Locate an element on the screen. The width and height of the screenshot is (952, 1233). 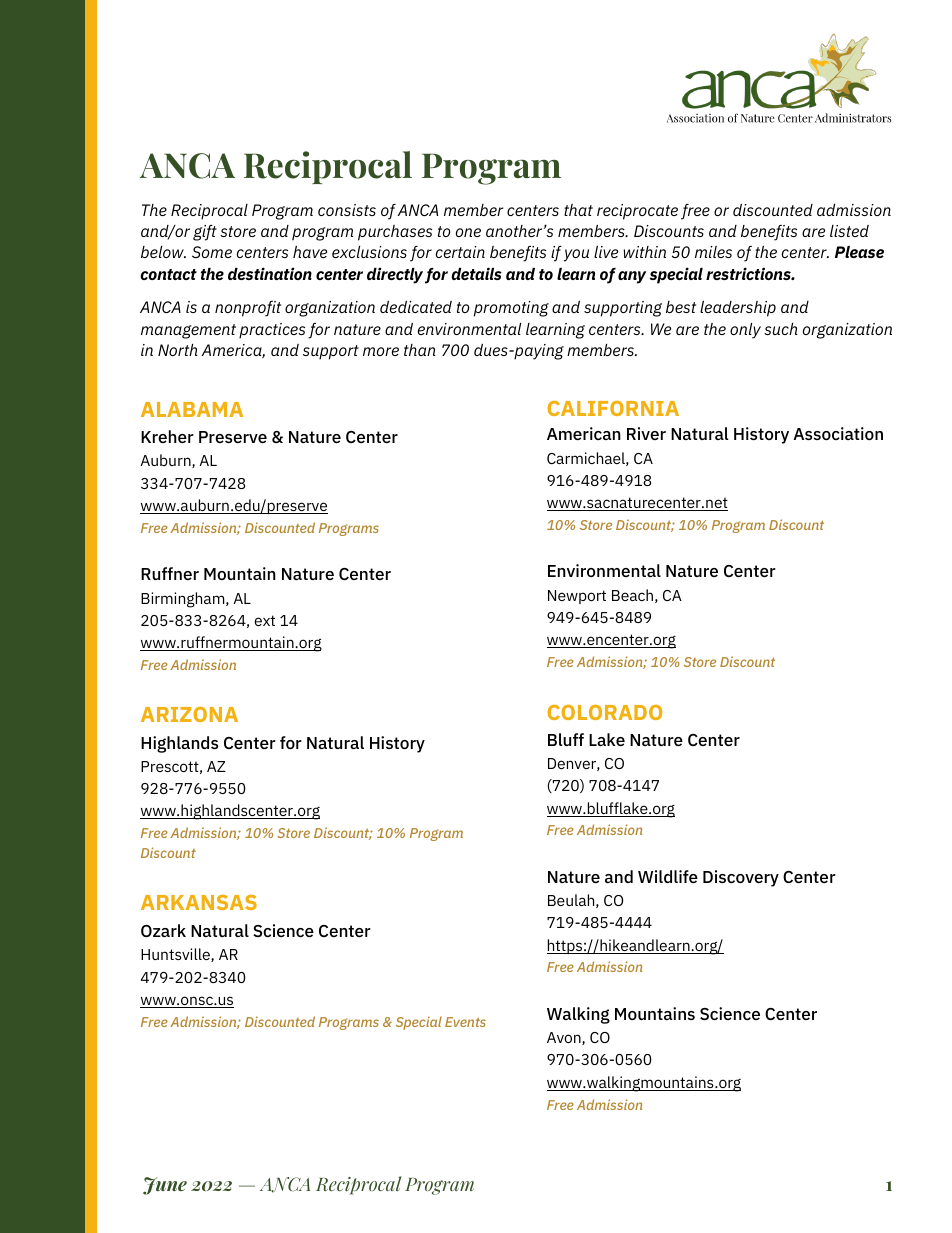
ARKANSAS is located at coordinates (199, 902).
